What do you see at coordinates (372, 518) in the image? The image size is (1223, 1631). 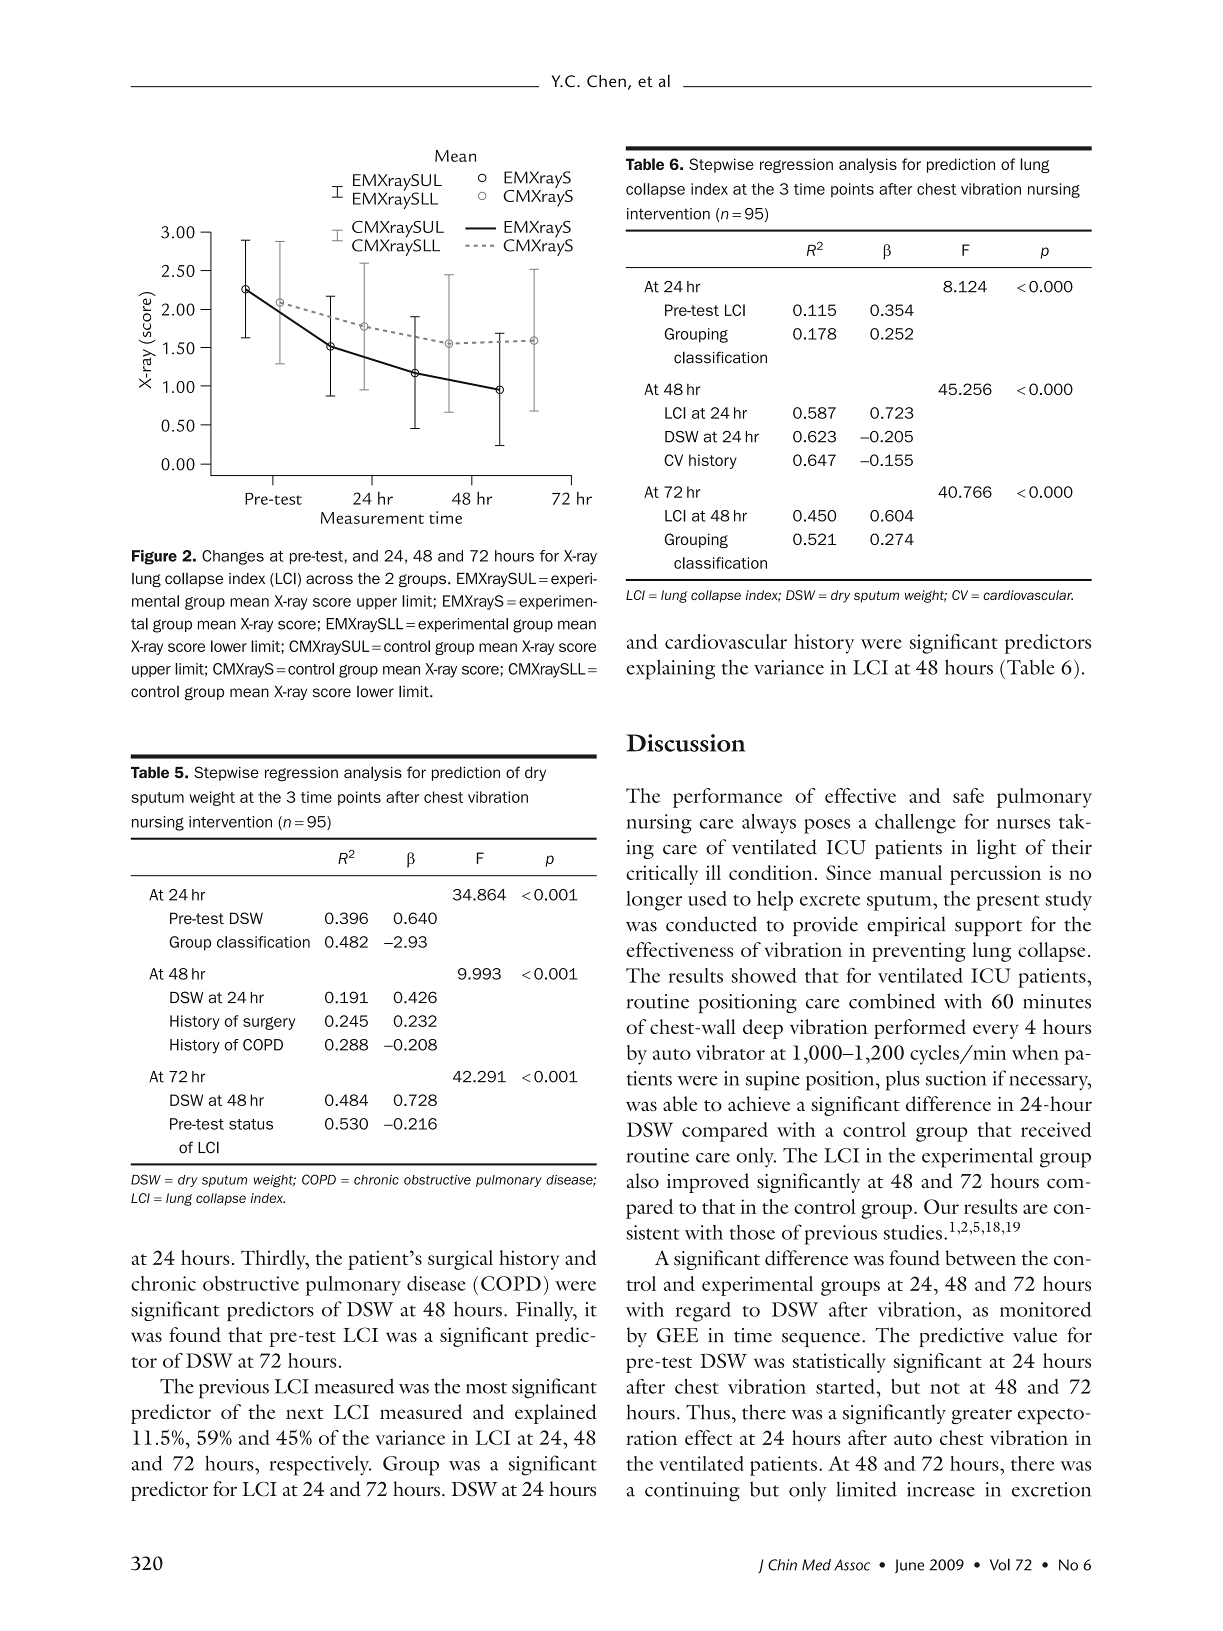 I see `Measurement` at bounding box center [372, 518].
